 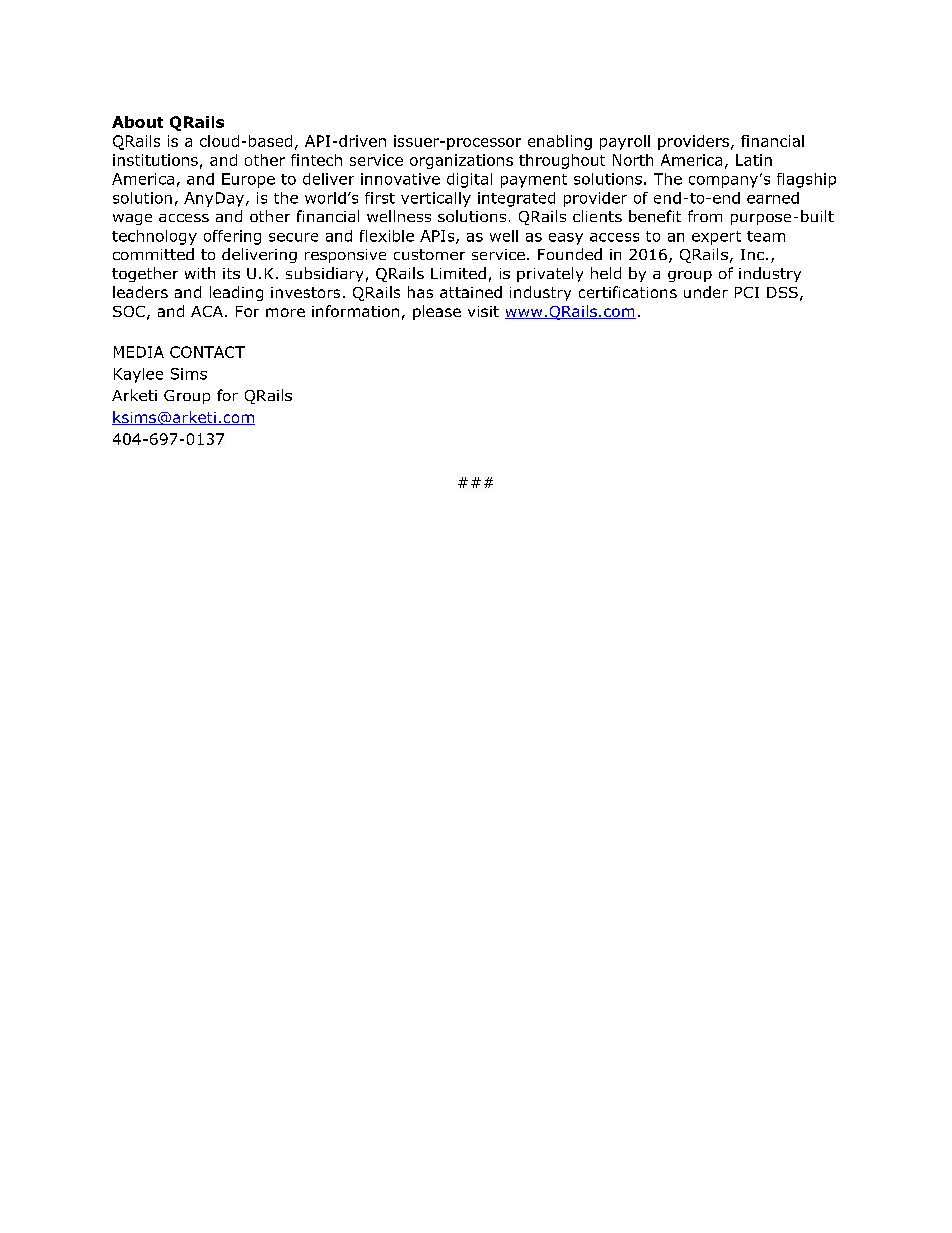 What do you see at coordinates (137, 122) in the page?
I see `About` at bounding box center [137, 122].
